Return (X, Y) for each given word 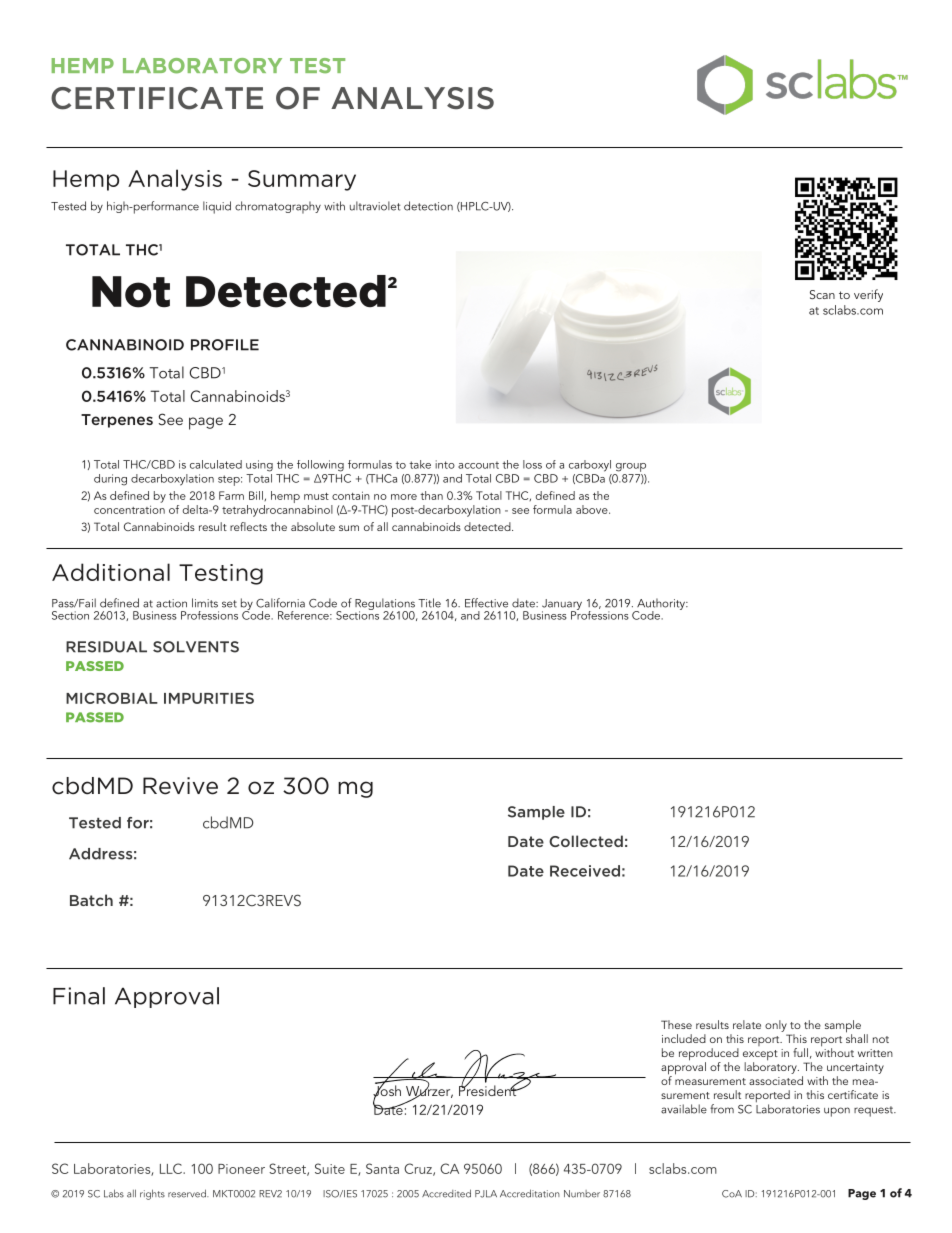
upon (837, 1112)
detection (428, 206)
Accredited (446, 1193)
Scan (822, 294)
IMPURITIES (209, 698)
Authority (661, 605)
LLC (172, 1168)
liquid (217, 207)
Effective (486, 603)
